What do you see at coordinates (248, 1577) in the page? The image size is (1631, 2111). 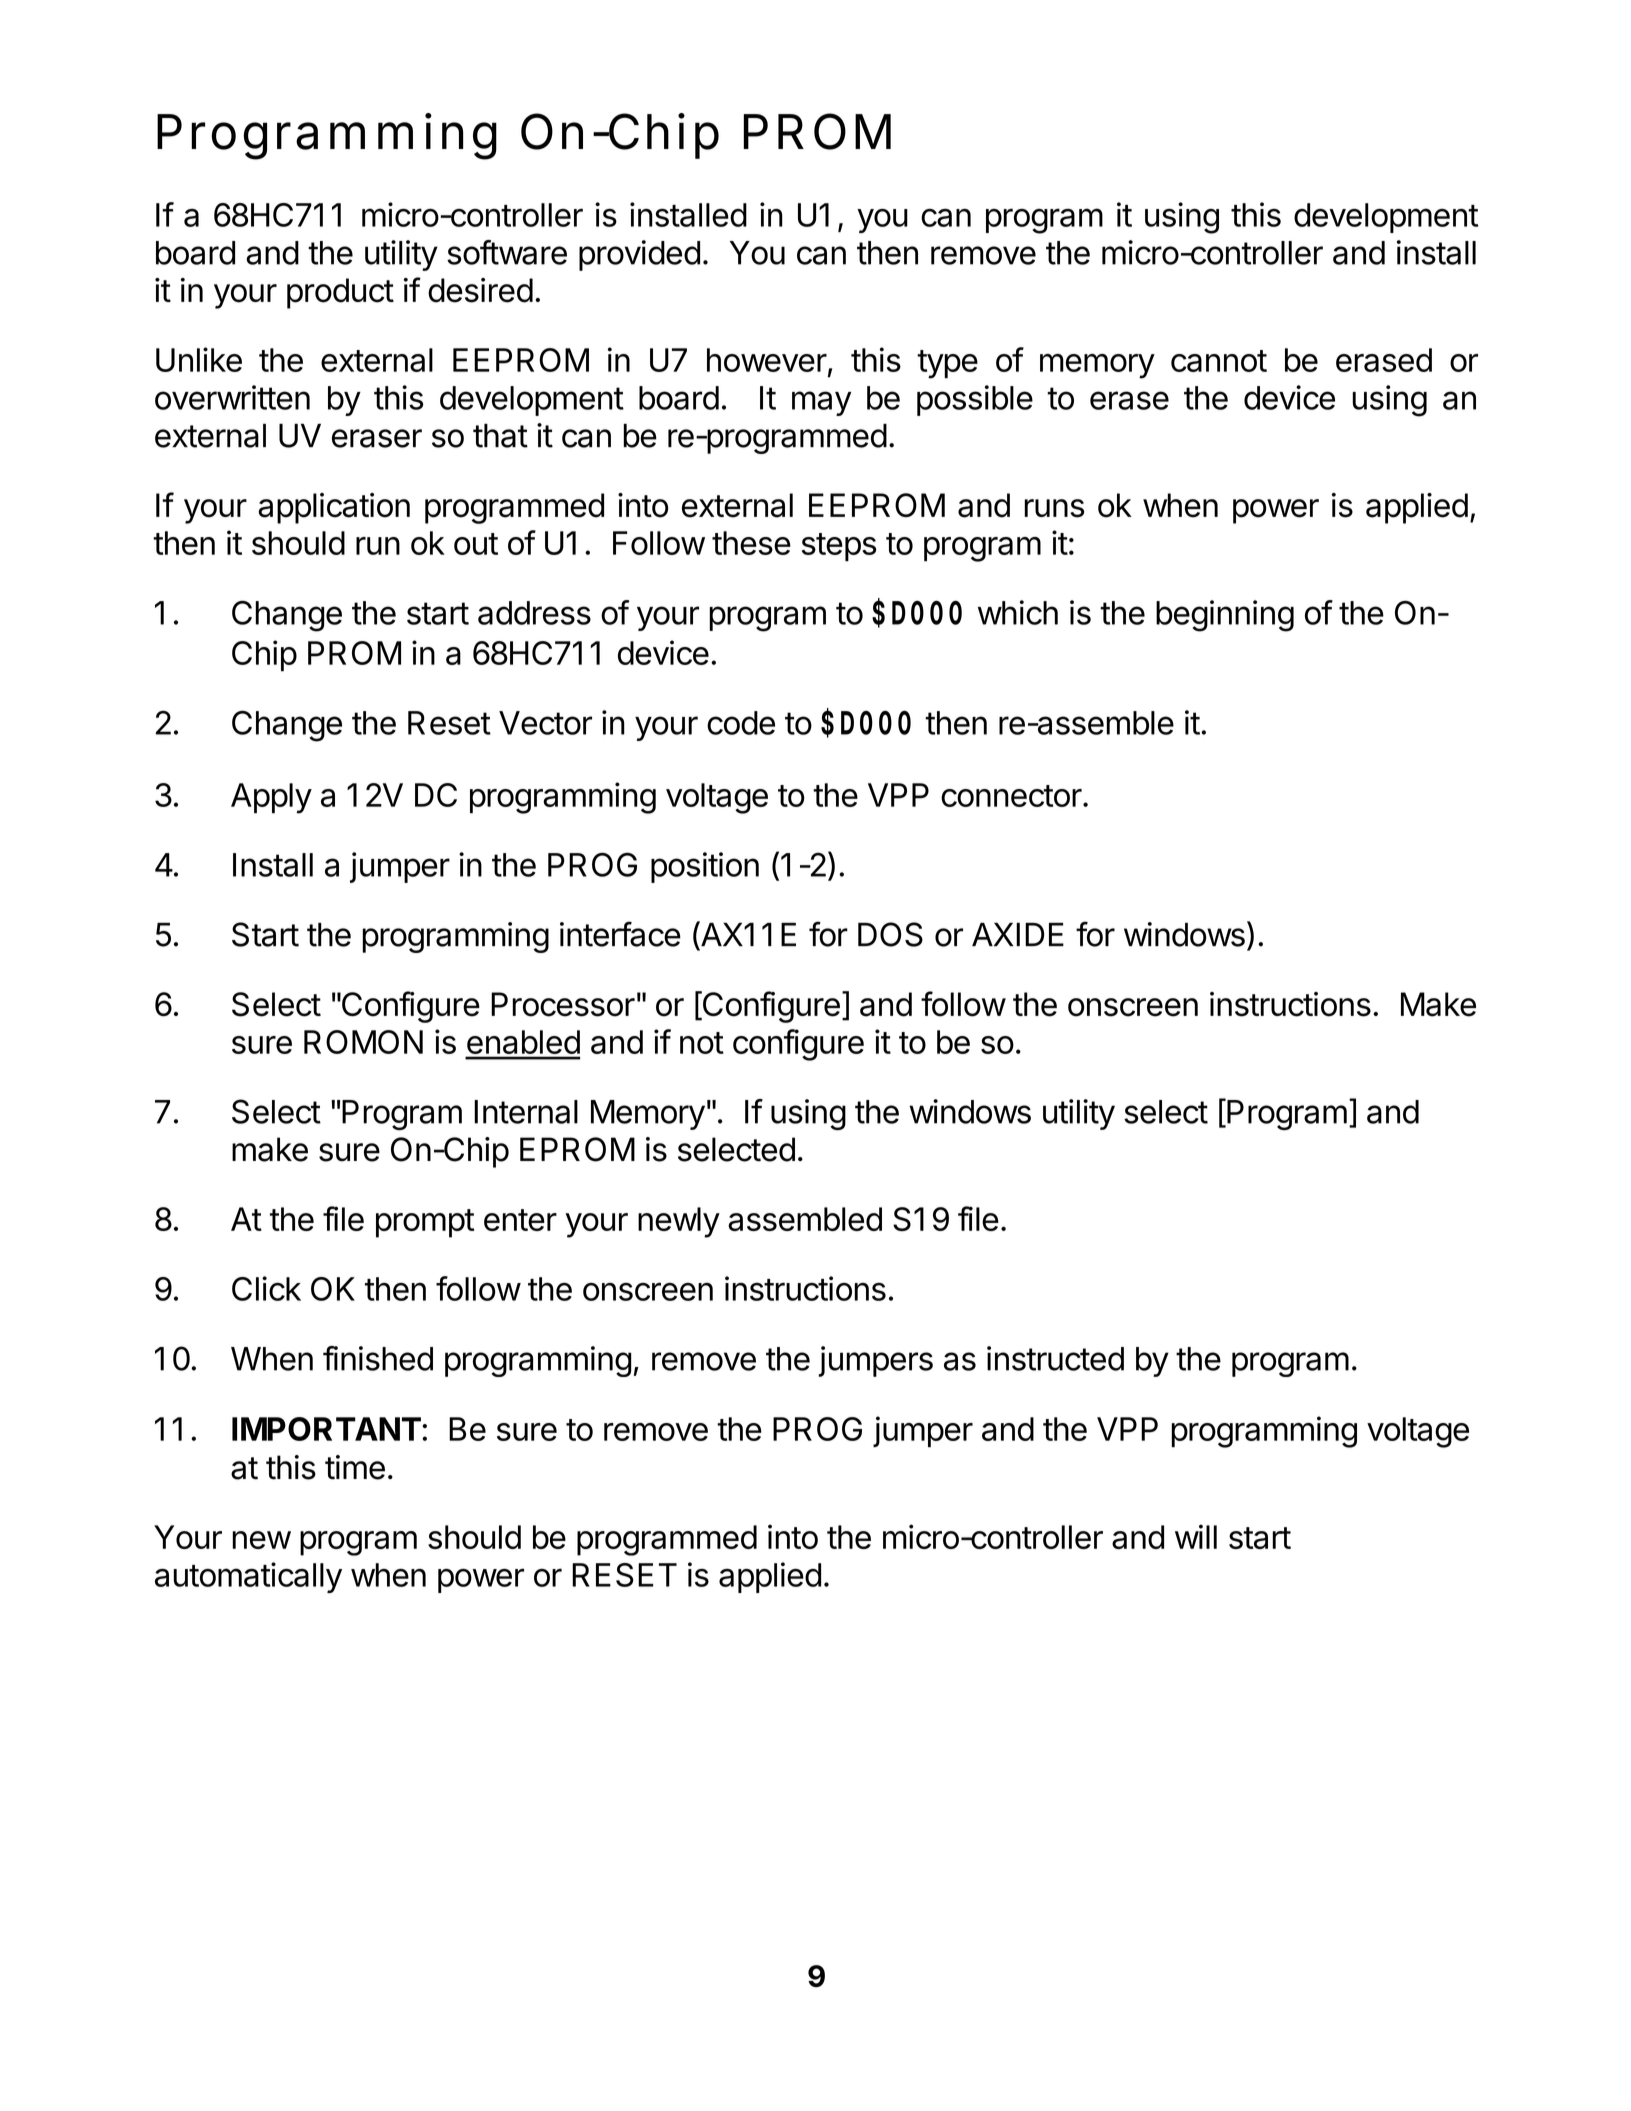 I see `automatically` at bounding box center [248, 1577].
